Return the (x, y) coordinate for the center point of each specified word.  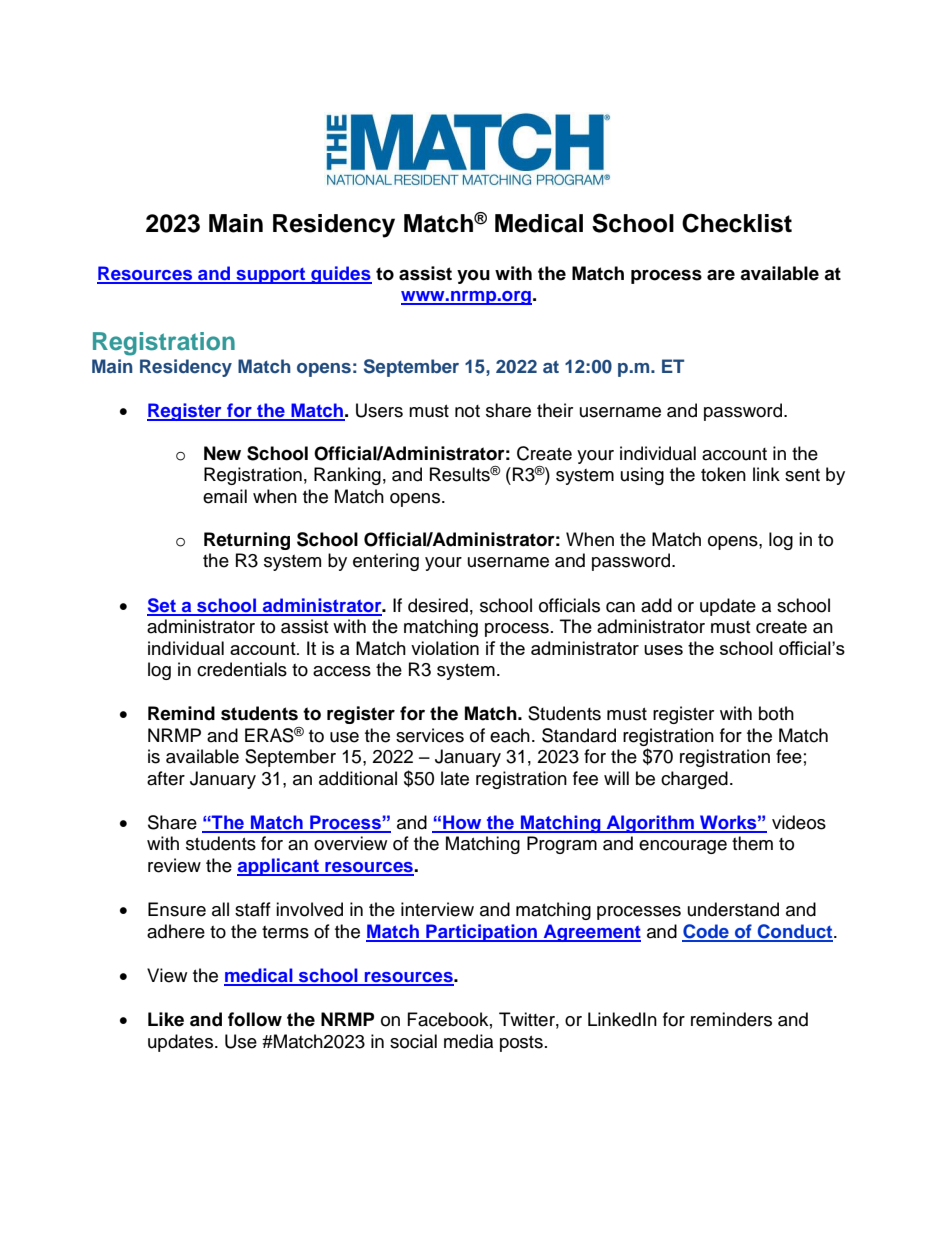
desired (438, 605)
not (467, 411)
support (271, 276)
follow (255, 1019)
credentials (242, 669)
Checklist (737, 223)
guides (340, 275)
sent (802, 475)
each (510, 735)
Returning (247, 541)
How (462, 823)
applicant (279, 867)
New (222, 453)
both (776, 713)
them (752, 843)
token (723, 474)
